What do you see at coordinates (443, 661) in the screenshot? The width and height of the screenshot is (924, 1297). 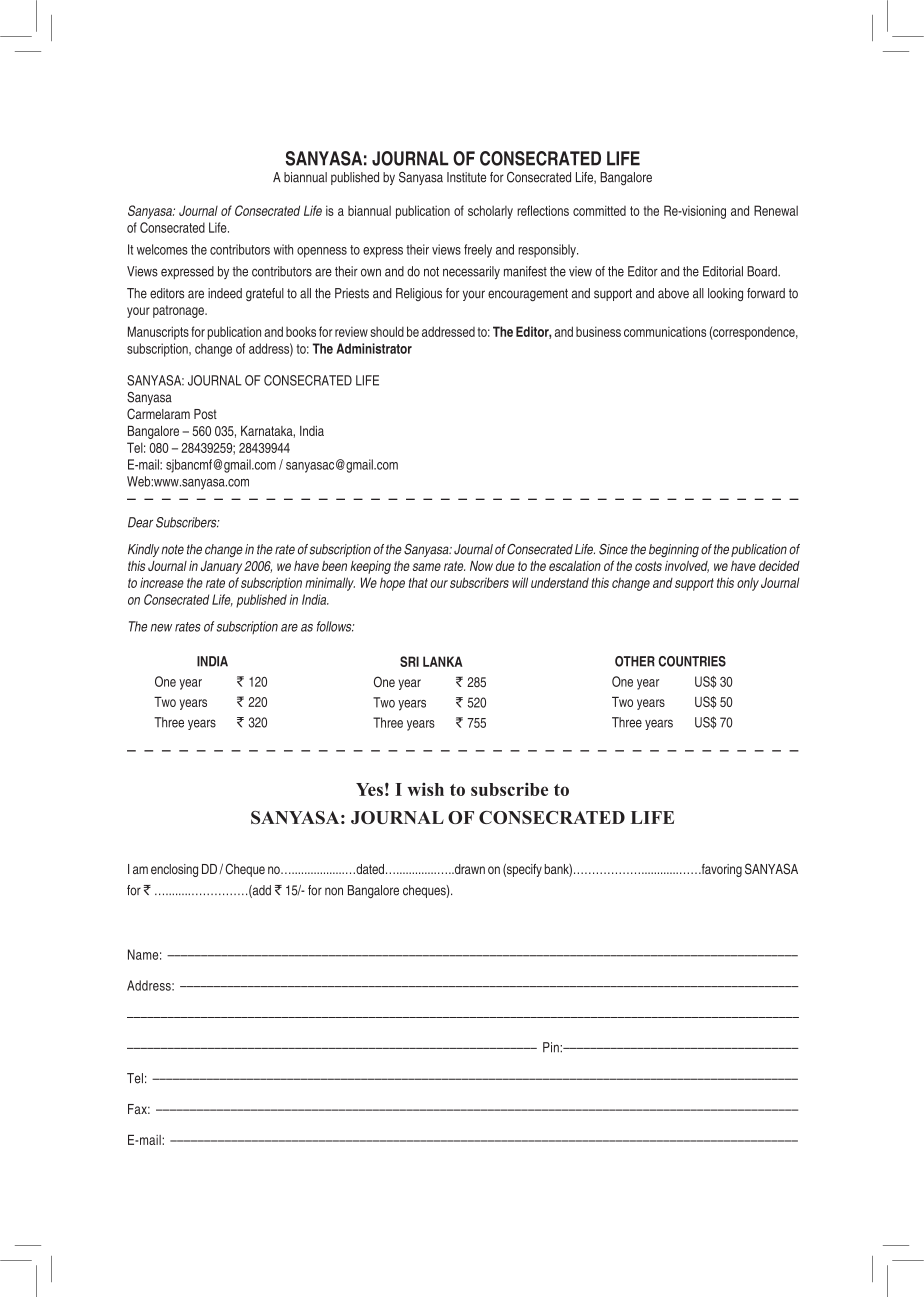 I see `LANKA` at bounding box center [443, 661].
